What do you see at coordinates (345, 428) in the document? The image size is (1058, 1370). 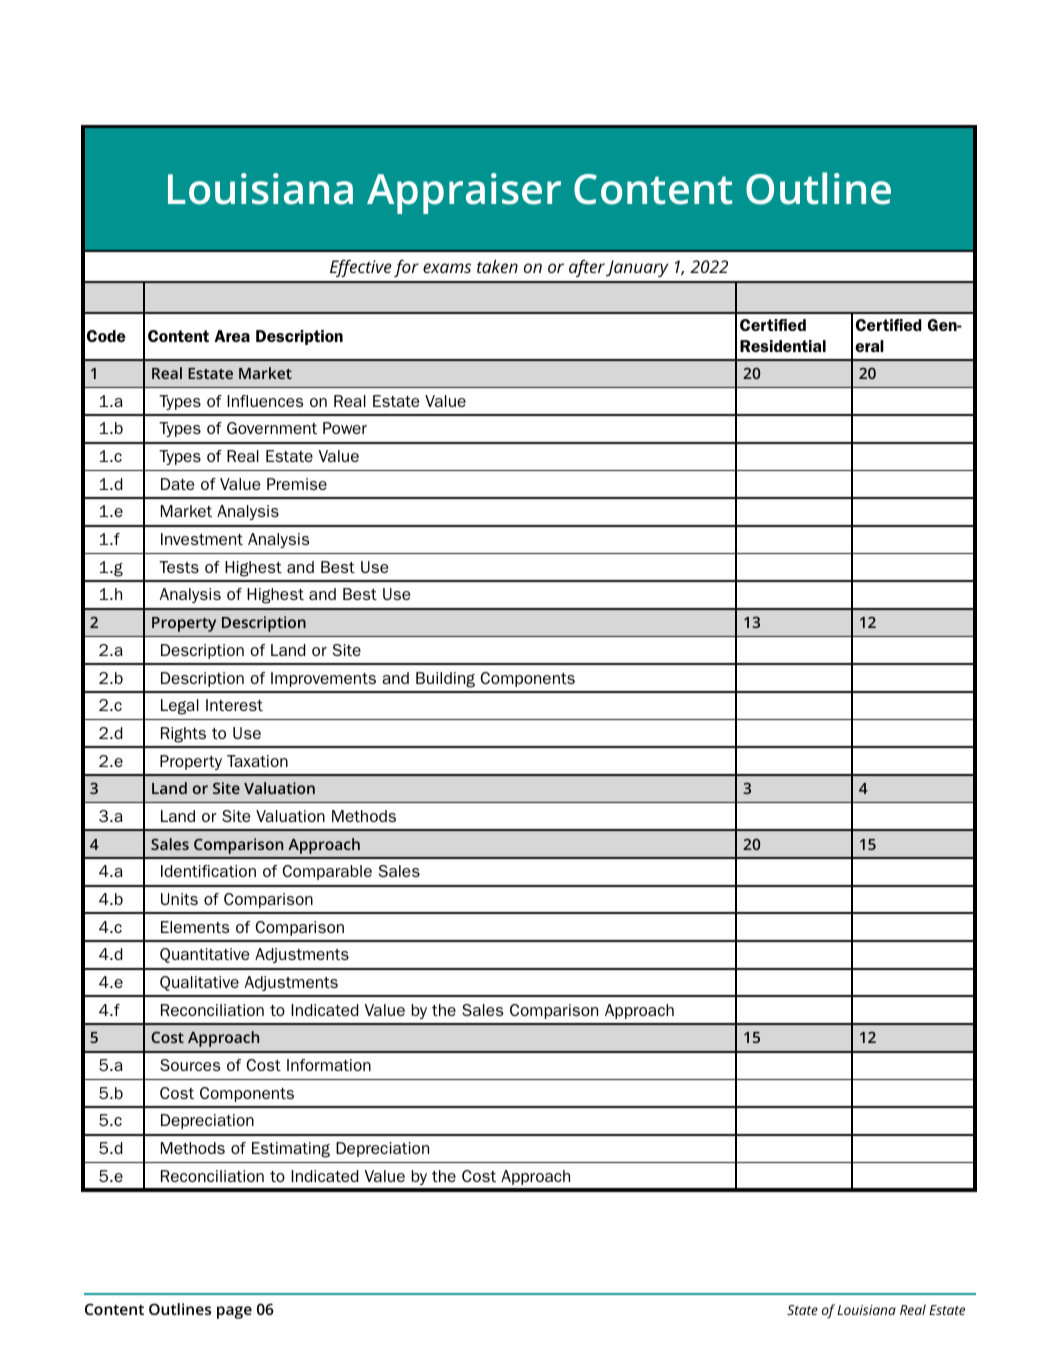 I see `Power` at bounding box center [345, 428].
